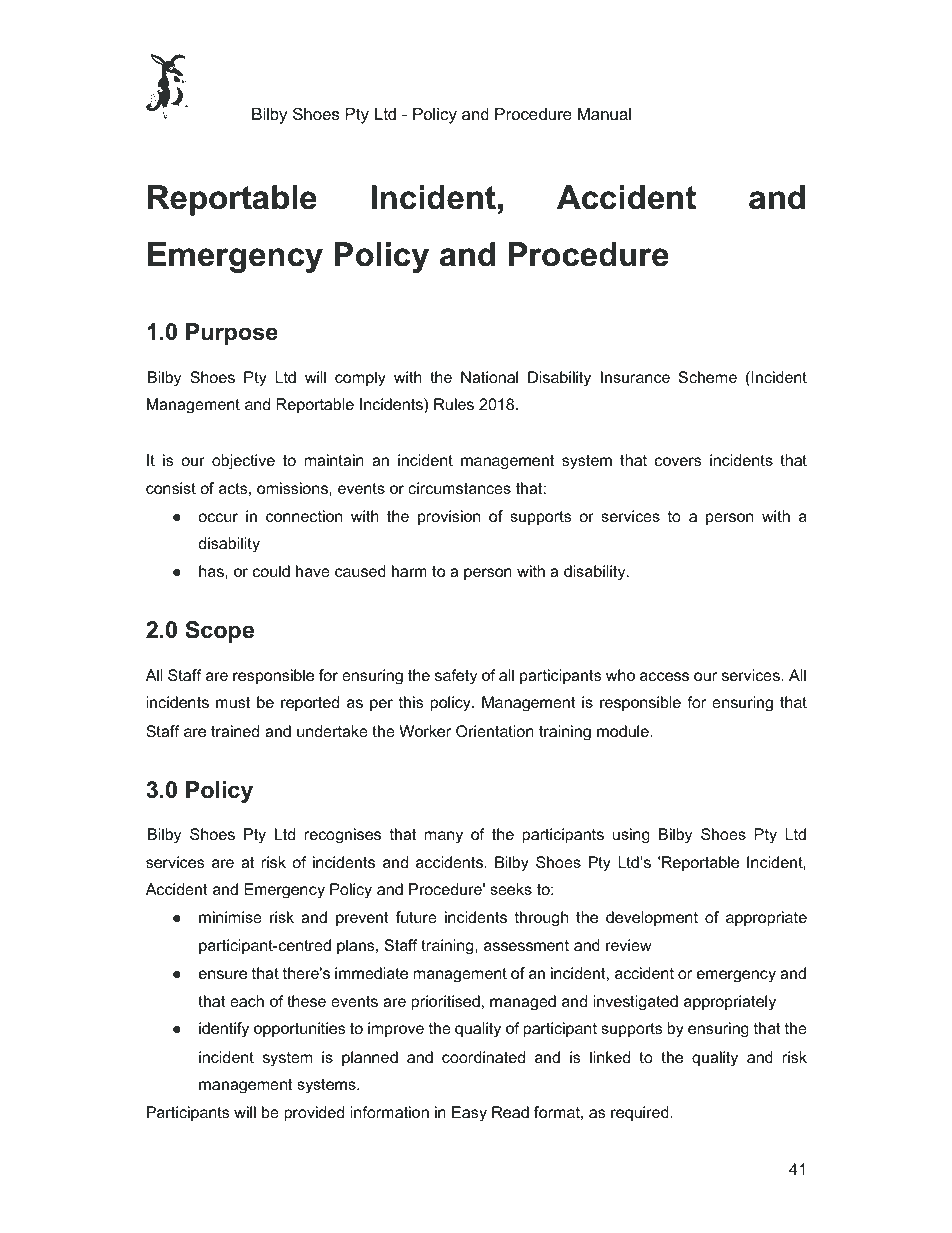 The image size is (952, 1233). I want to click on Scope, so click(219, 632).
